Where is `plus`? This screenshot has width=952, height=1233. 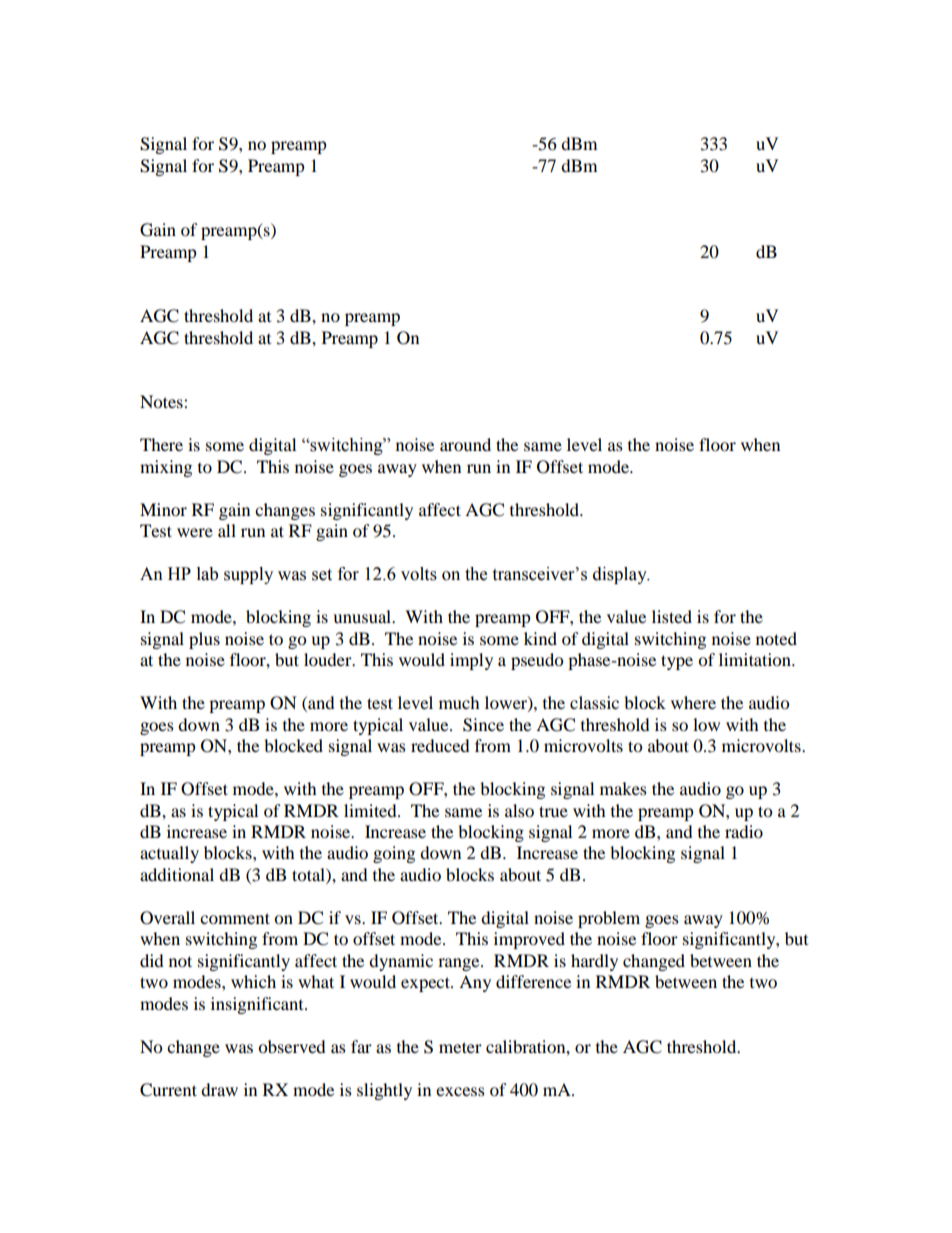
plus is located at coordinates (204, 640).
